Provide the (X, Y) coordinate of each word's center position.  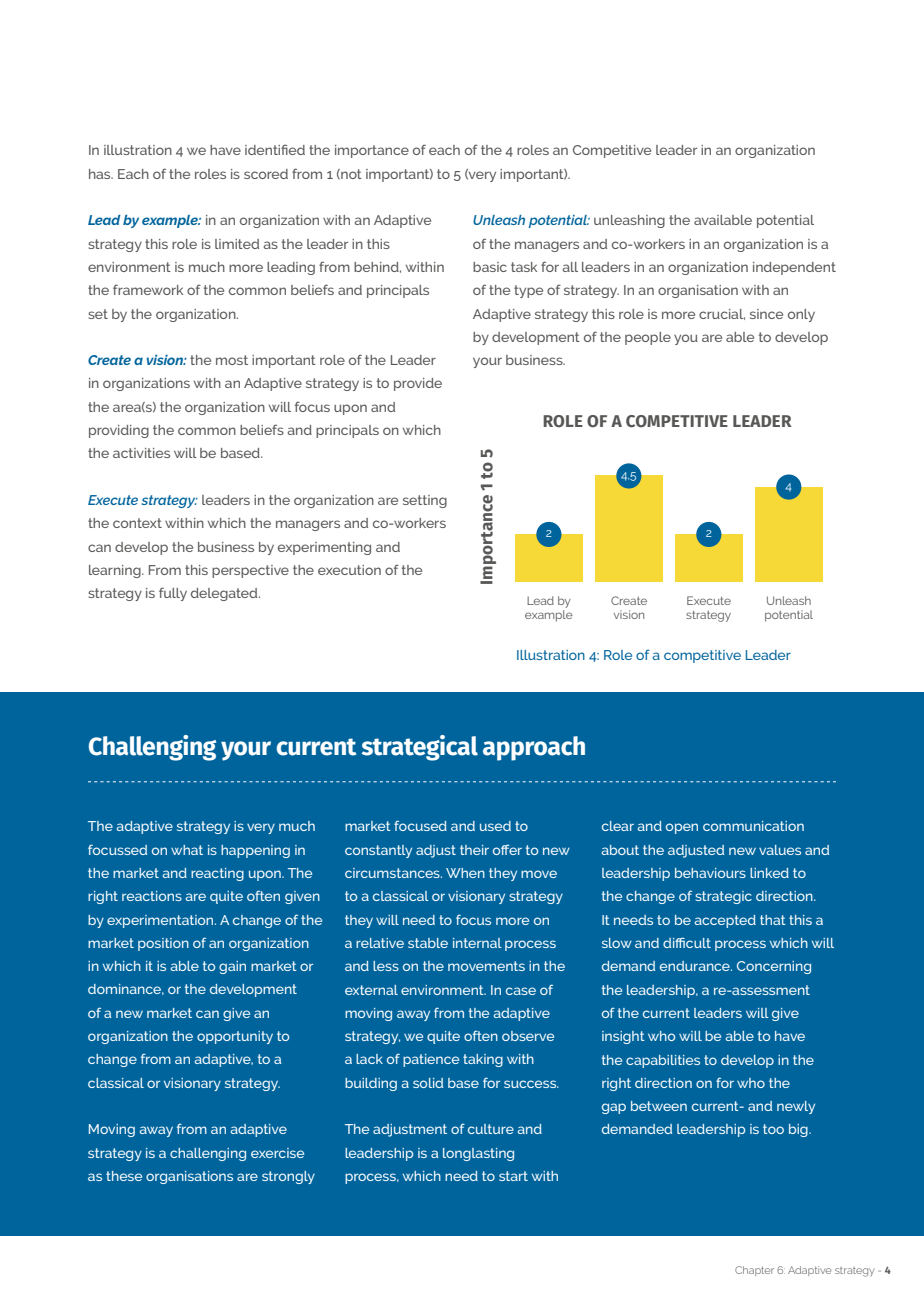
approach (534, 748)
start (513, 1176)
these (124, 1176)
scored (266, 174)
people (648, 338)
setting (425, 501)
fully (173, 594)
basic (490, 267)
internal (477, 943)
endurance (696, 966)
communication (753, 826)
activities (141, 453)
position (163, 944)
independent (794, 268)
